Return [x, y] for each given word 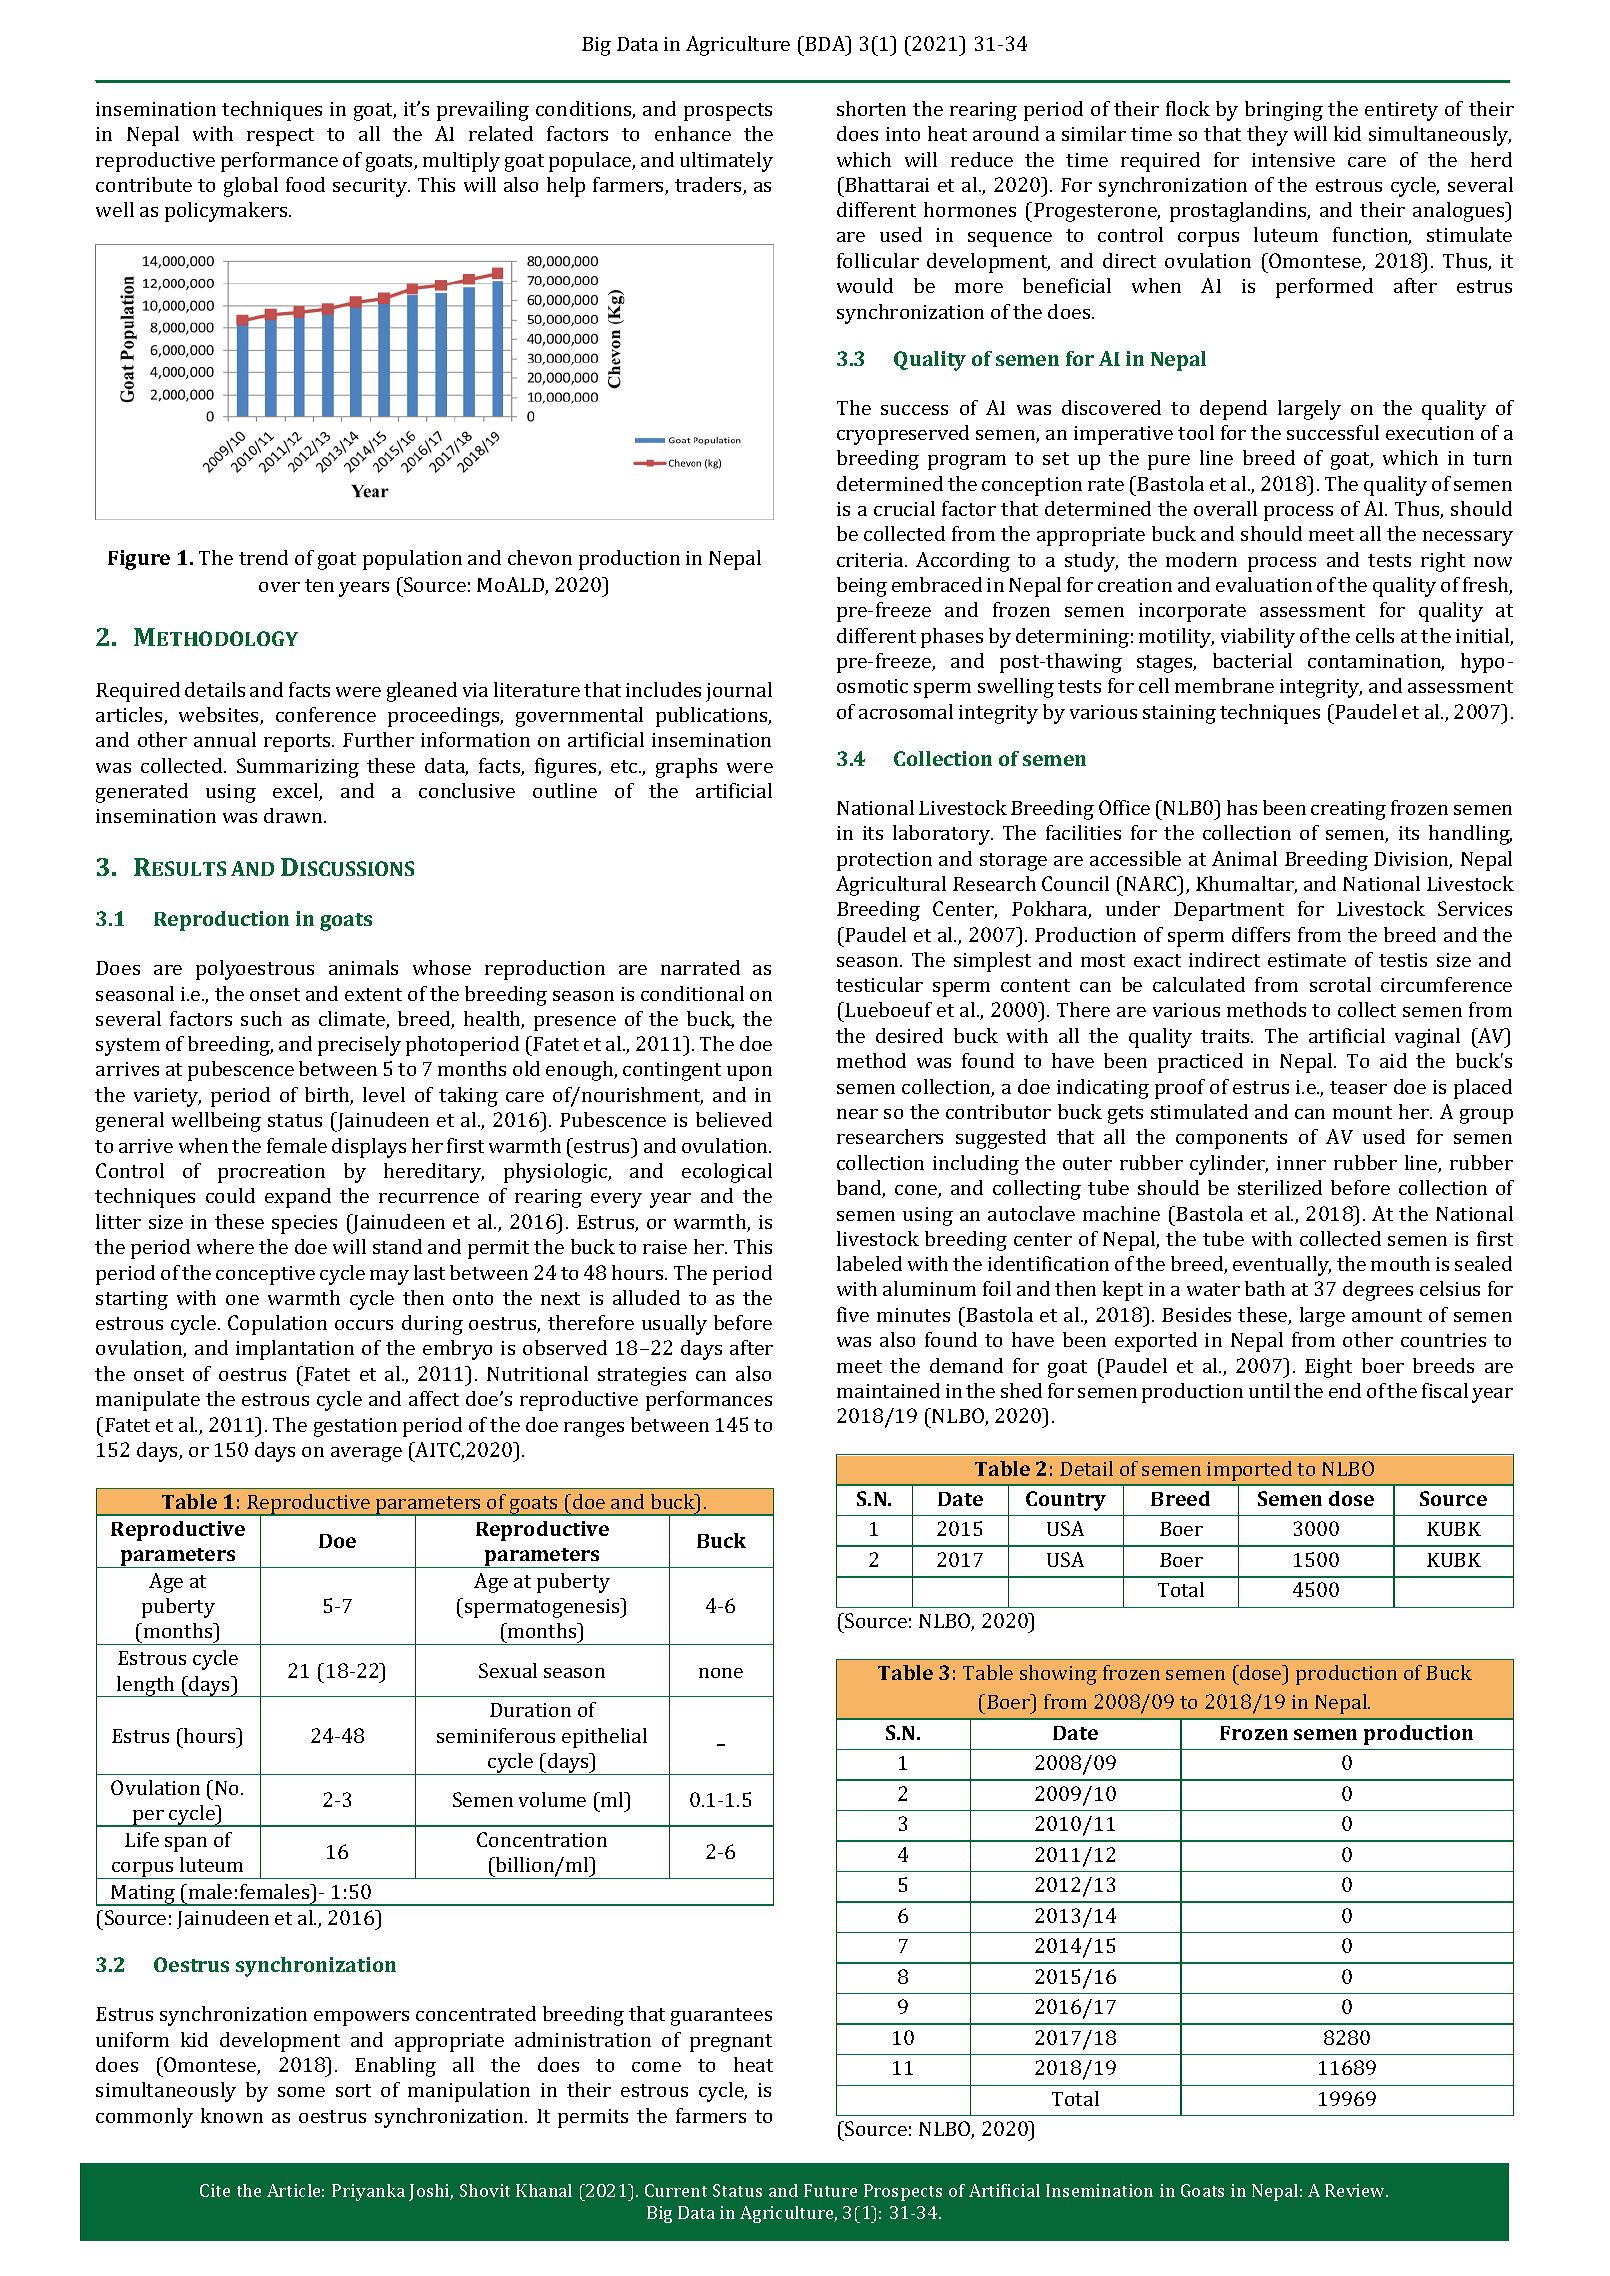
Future [830, 2190]
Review [1356, 2190]
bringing [1284, 111]
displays [369, 1148]
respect [280, 137]
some [301, 2092]
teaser [1358, 1087]
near [857, 1114]
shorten [871, 108]
